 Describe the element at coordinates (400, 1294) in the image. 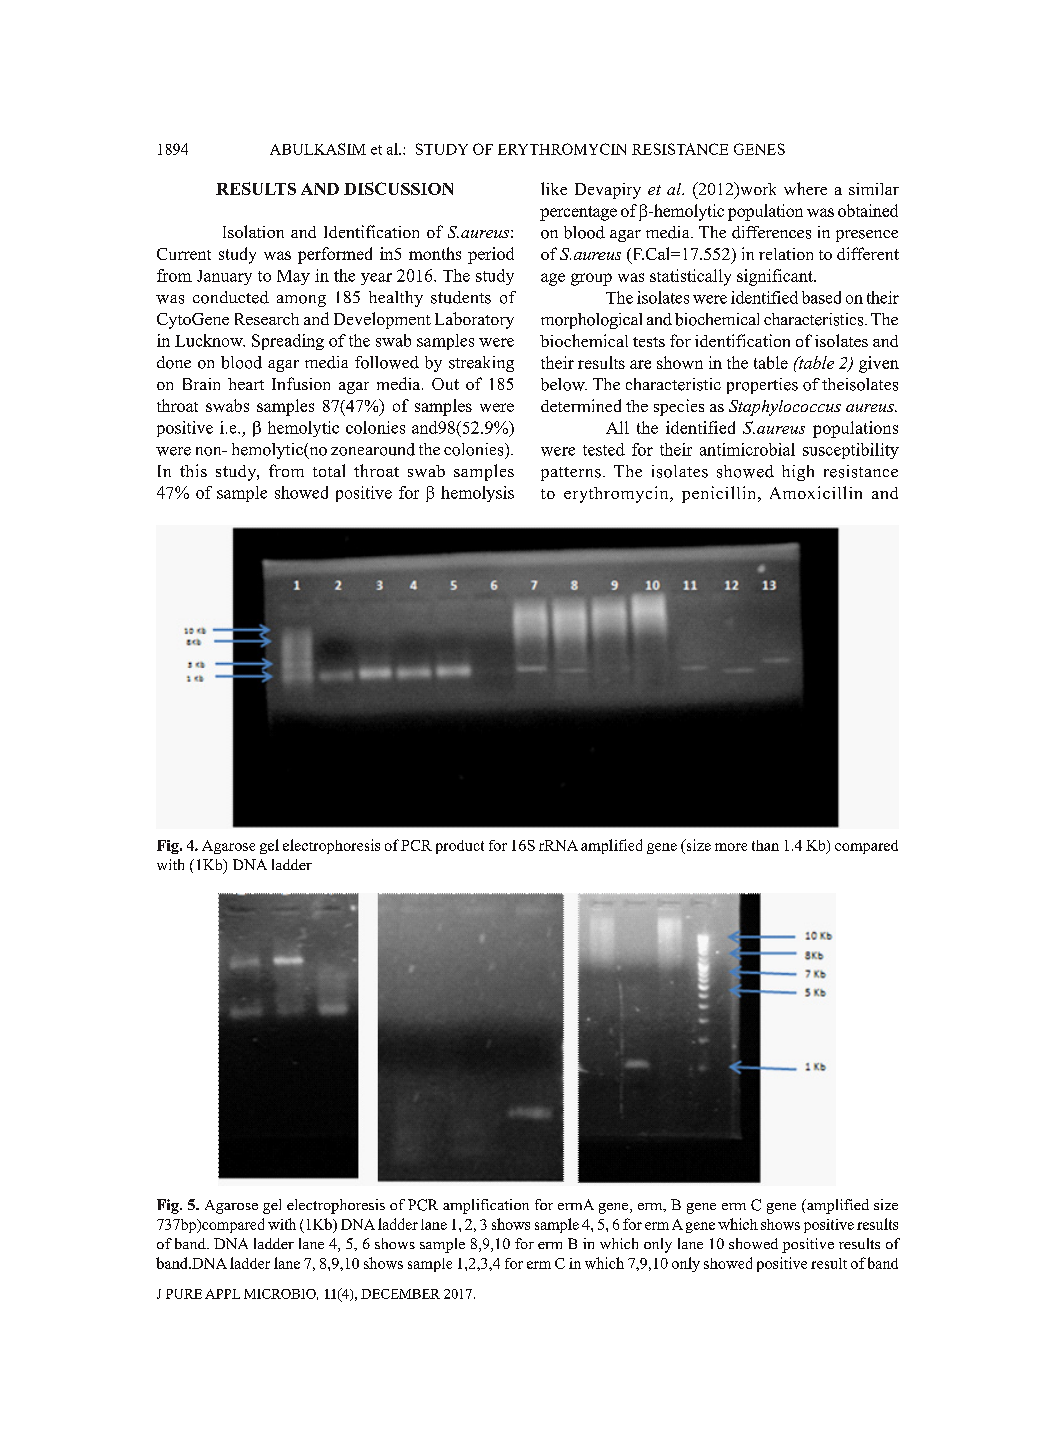

I see `DECEMBER` at that location.
